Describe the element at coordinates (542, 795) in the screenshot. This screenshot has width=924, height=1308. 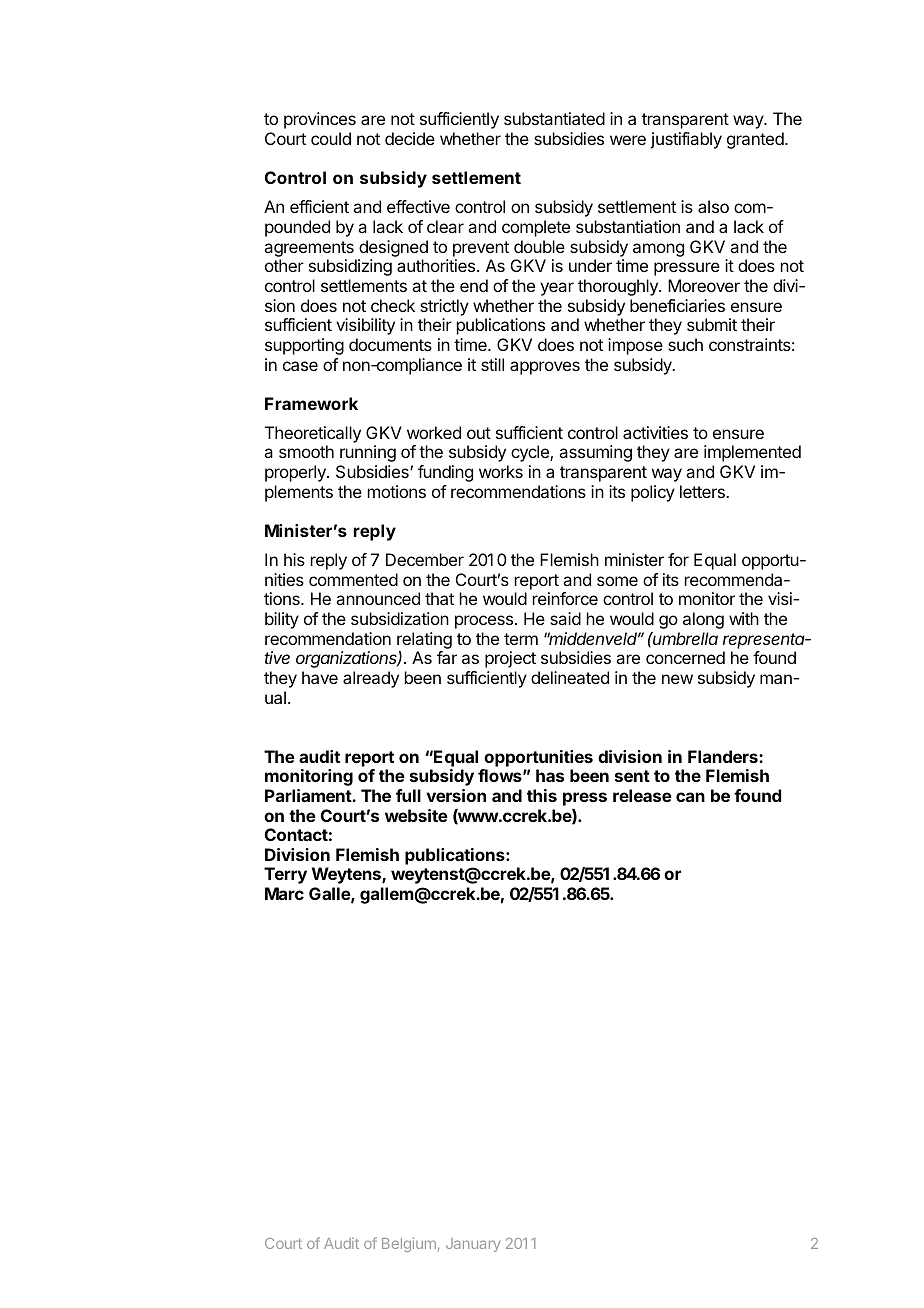
I see `this` at that location.
